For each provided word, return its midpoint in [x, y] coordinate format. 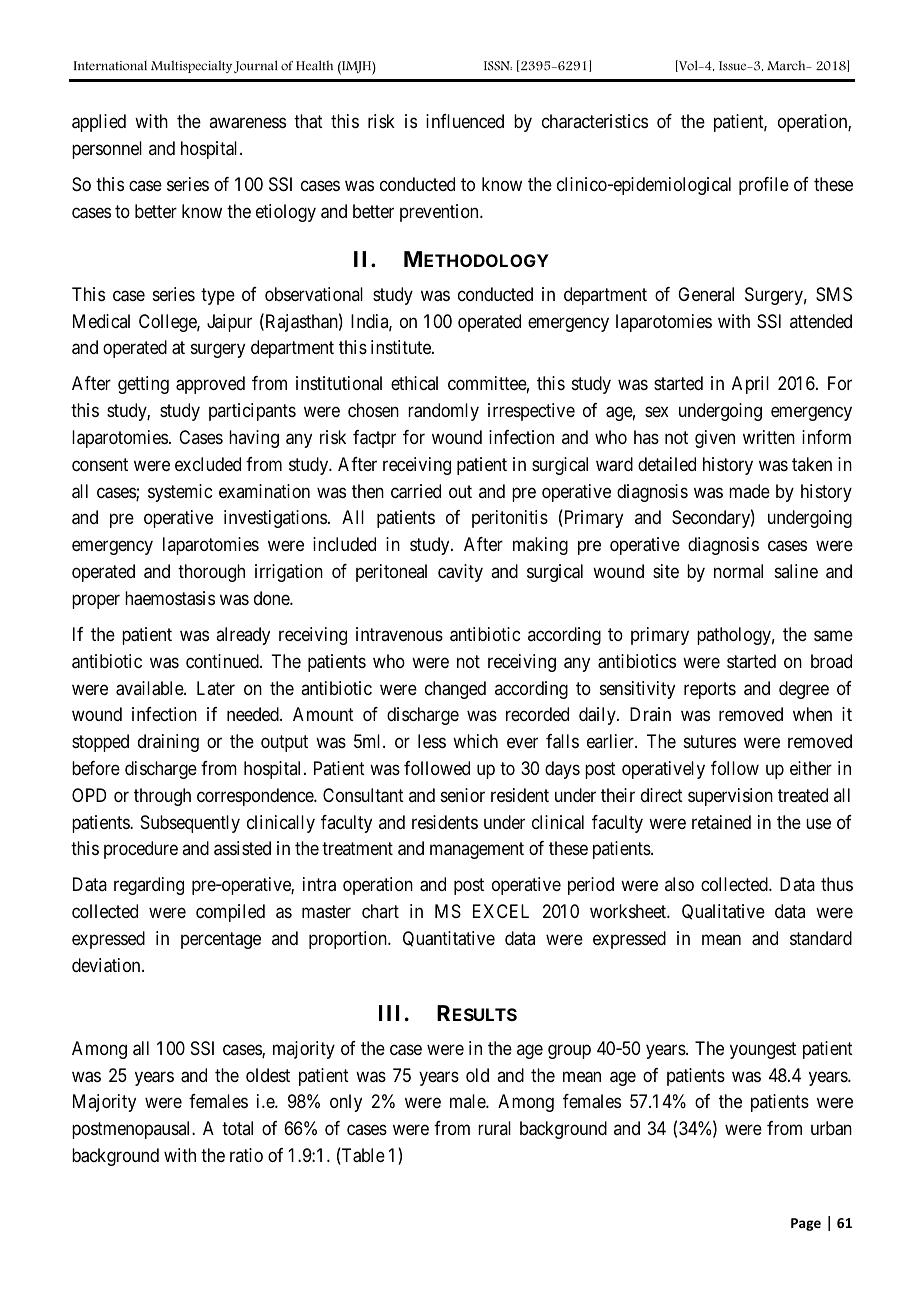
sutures [710, 741]
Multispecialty [191, 66]
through [162, 797]
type [218, 296]
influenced [465, 121]
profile [764, 186]
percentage [221, 940]
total [237, 1128]
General [706, 294]
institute [402, 347]
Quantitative [449, 939]
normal [738, 571]
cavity [460, 573]
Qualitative [723, 912]
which [475, 741]
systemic [180, 493]
